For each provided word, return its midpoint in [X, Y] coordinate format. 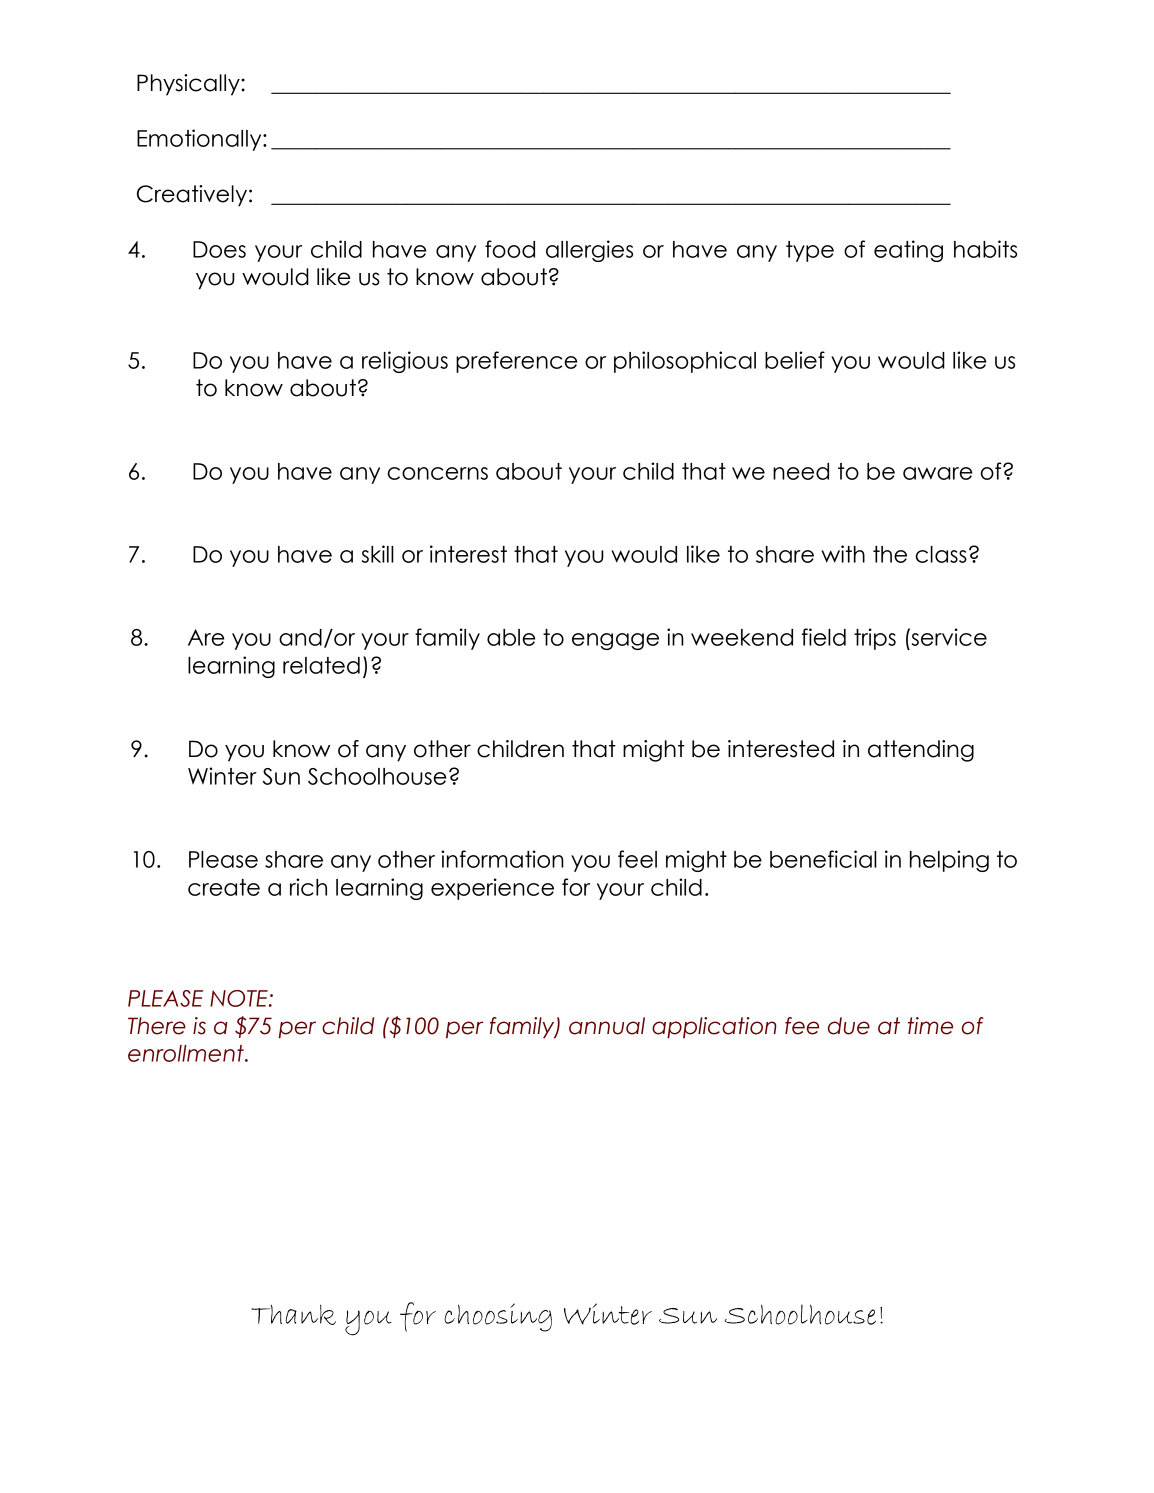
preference [516, 362]
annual [607, 1026]
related [321, 665]
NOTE [240, 998]
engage [615, 641]
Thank [293, 1315]
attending [921, 751]
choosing [498, 1317]
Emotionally [200, 140]
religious [405, 362]
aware [937, 473]
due [849, 1026]
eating [908, 251]
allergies [589, 251]
